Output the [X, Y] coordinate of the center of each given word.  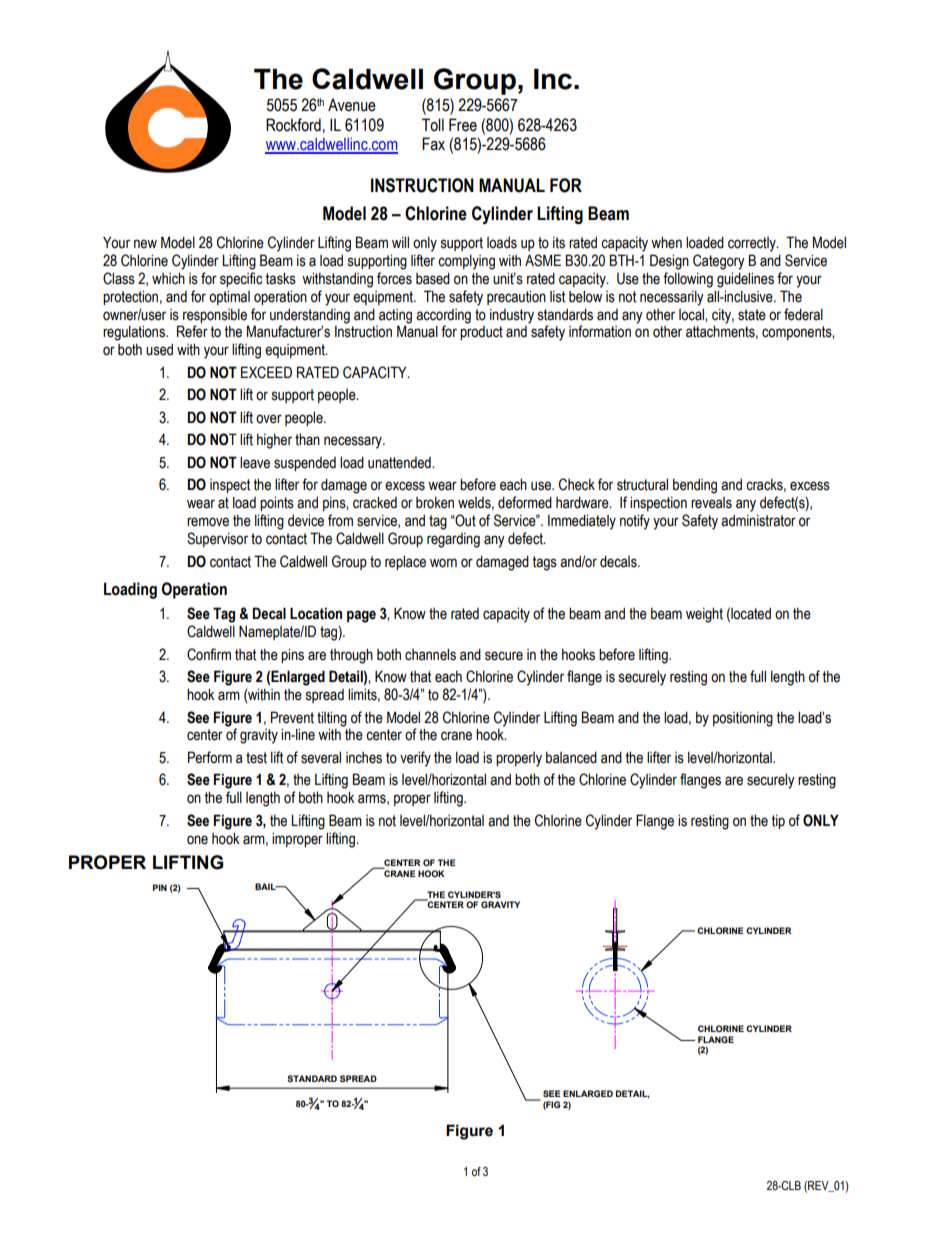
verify [415, 759]
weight [704, 615]
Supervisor [217, 539]
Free [463, 125]
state [752, 315]
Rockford [293, 125]
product [481, 333]
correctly [753, 244]
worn [443, 563]
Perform [210, 757]
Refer [192, 331]
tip [778, 821]
